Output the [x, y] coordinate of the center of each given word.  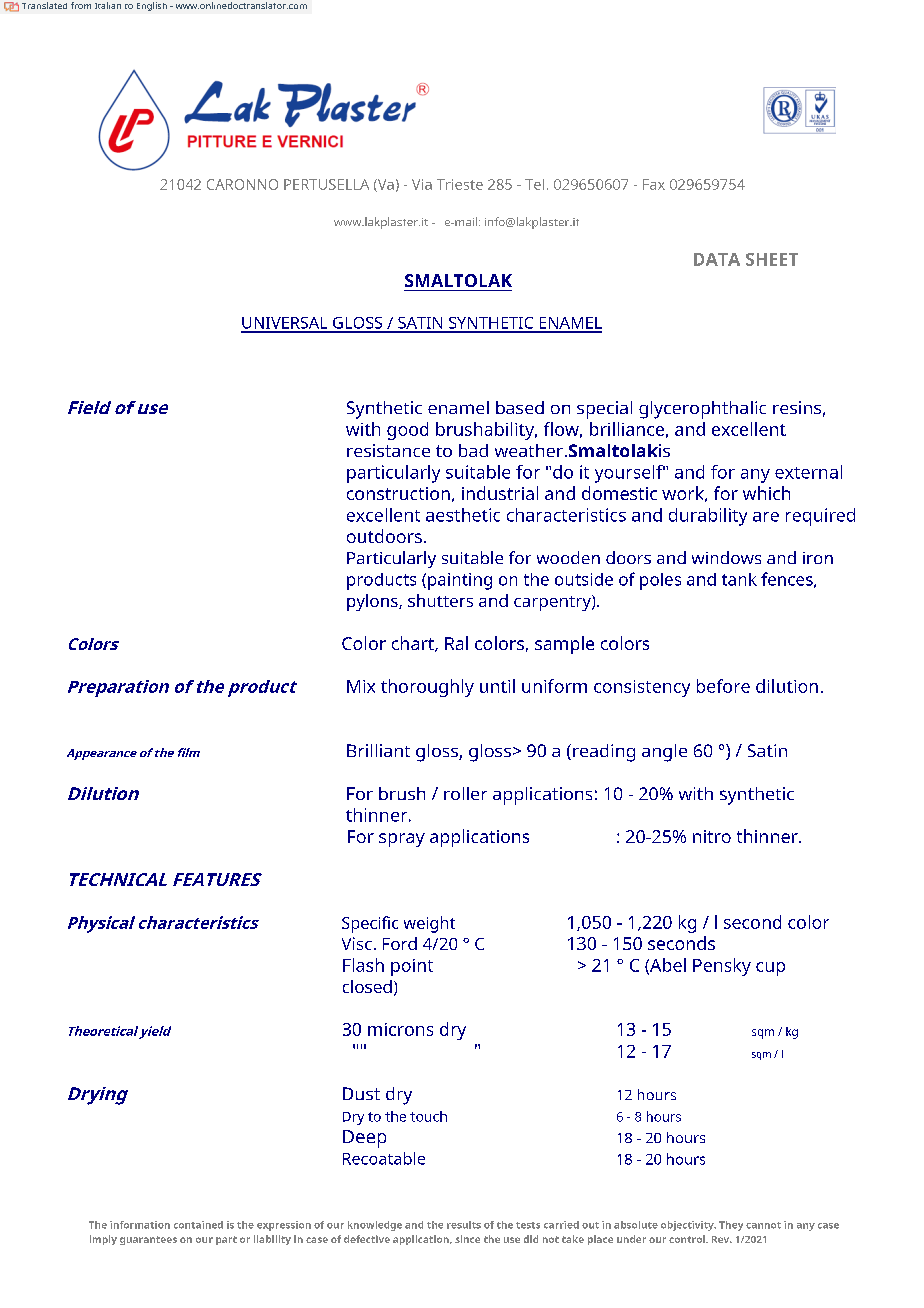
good [407, 431]
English [152, 6]
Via [422, 184]
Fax [654, 184]
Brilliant [378, 750]
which [766, 493]
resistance [388, 450]
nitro [712, 836]
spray [402, 840]
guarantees [148, 1240]
